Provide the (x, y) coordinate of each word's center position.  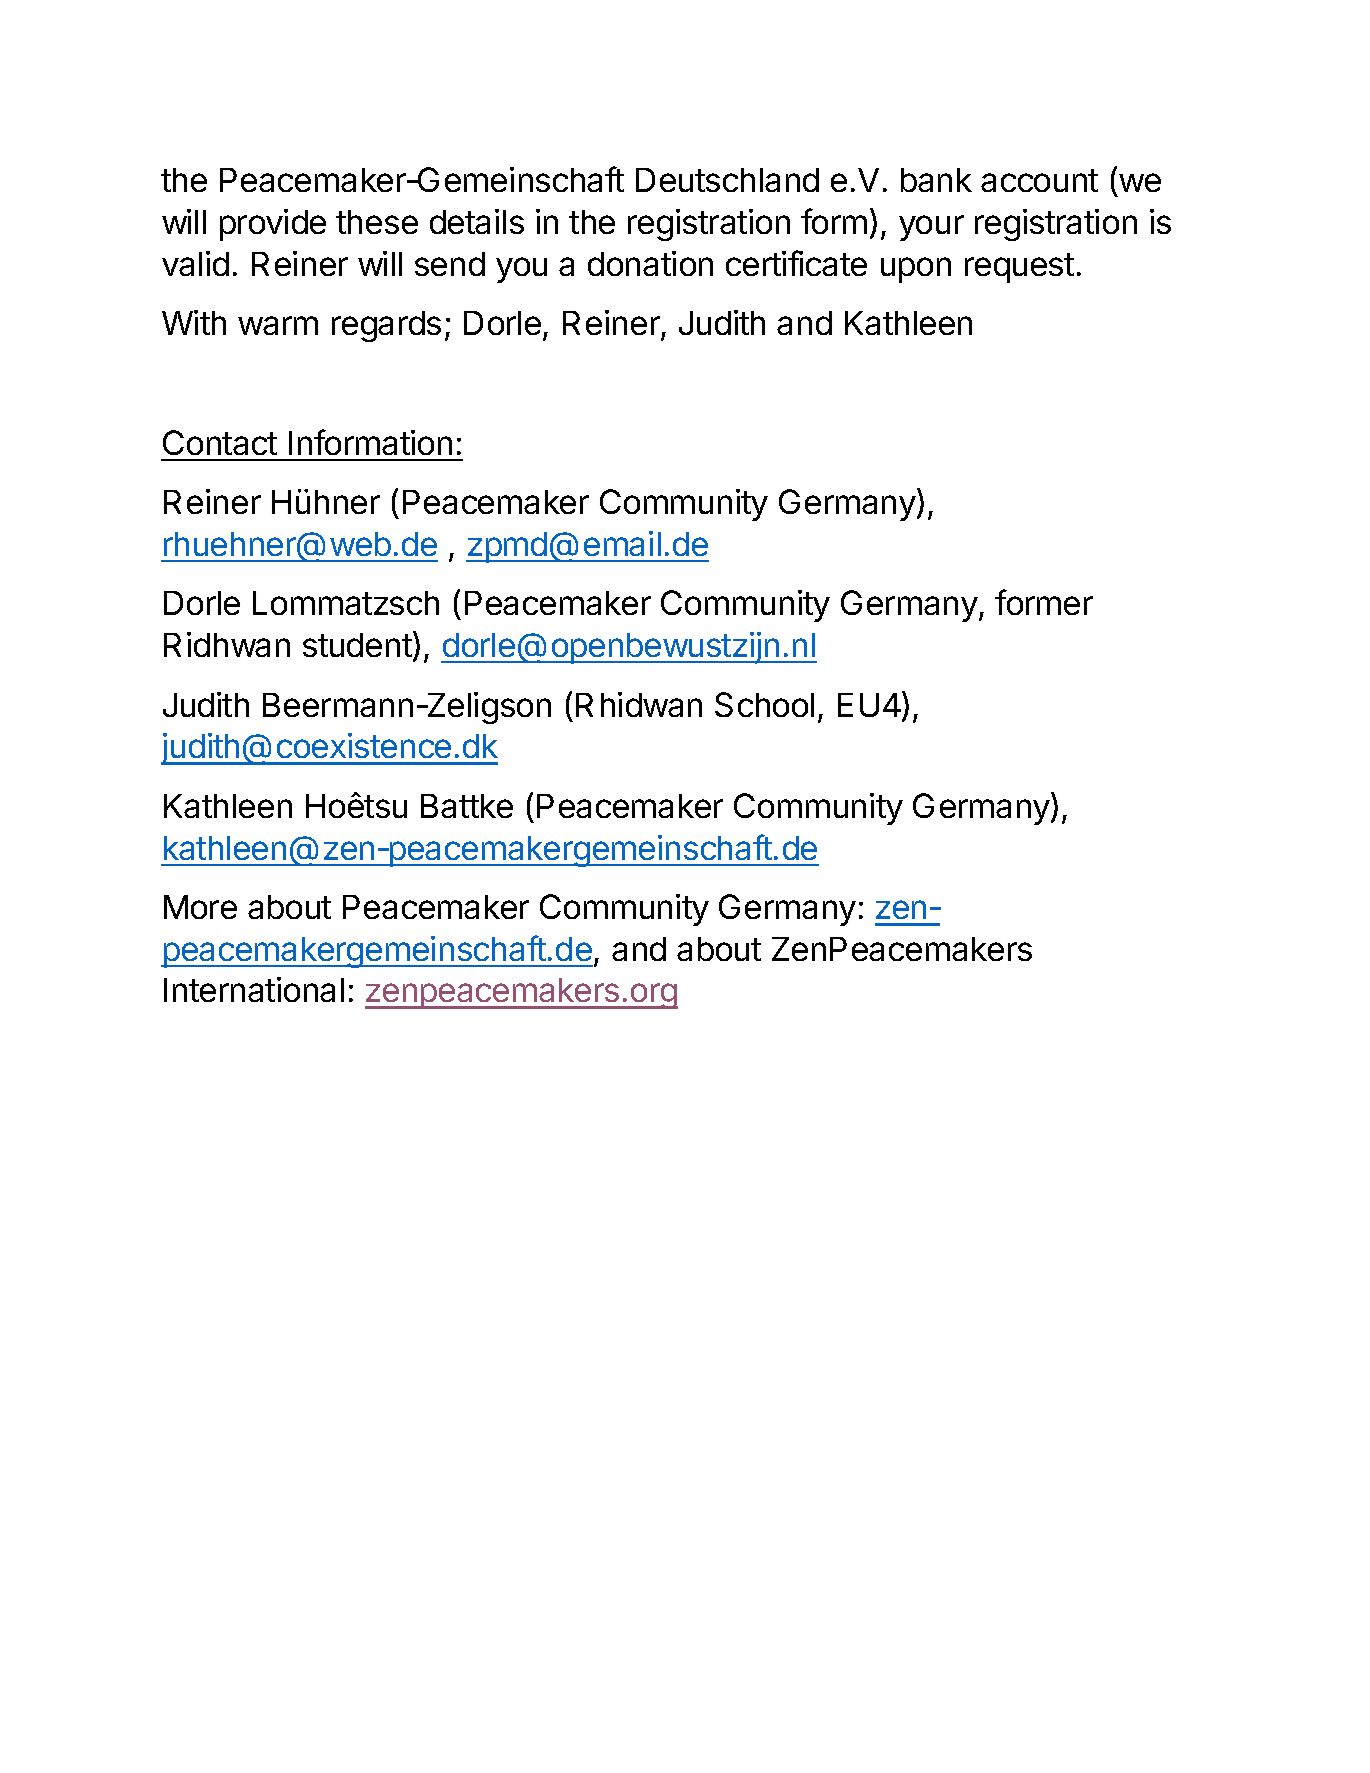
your (931, 228)
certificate (796, 263)
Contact (220, 442)
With (194, 322)
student (357, 645)
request (1019, 268)
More (200, 907)
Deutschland (727, 180)
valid (195, 263)
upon (916, 270)
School (764, 704)
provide (273, 225)
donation (650, 263)
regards (386, 326)
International (254, 989)
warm (278, 325)
